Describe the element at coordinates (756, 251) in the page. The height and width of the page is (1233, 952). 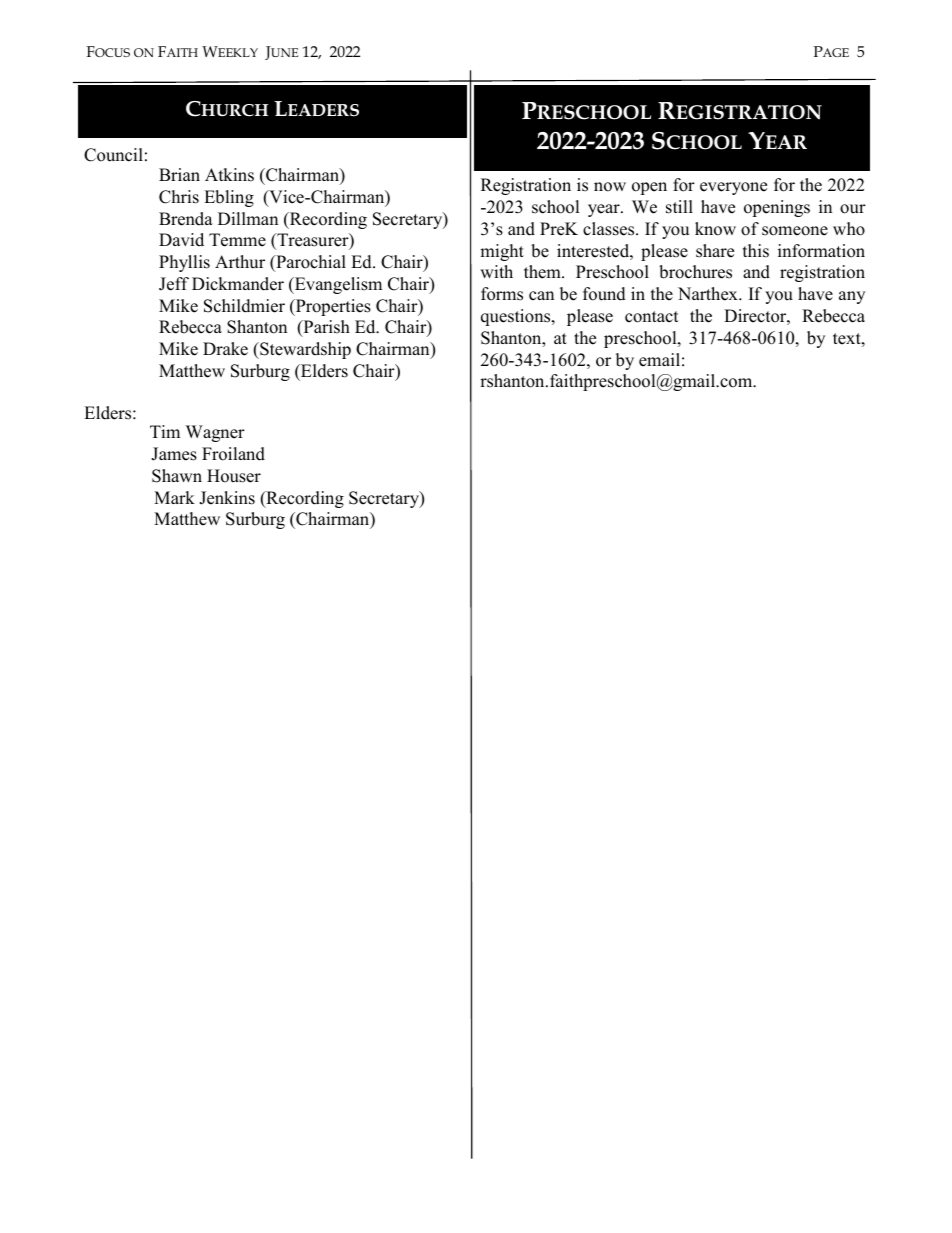
I see `this` at that location.
